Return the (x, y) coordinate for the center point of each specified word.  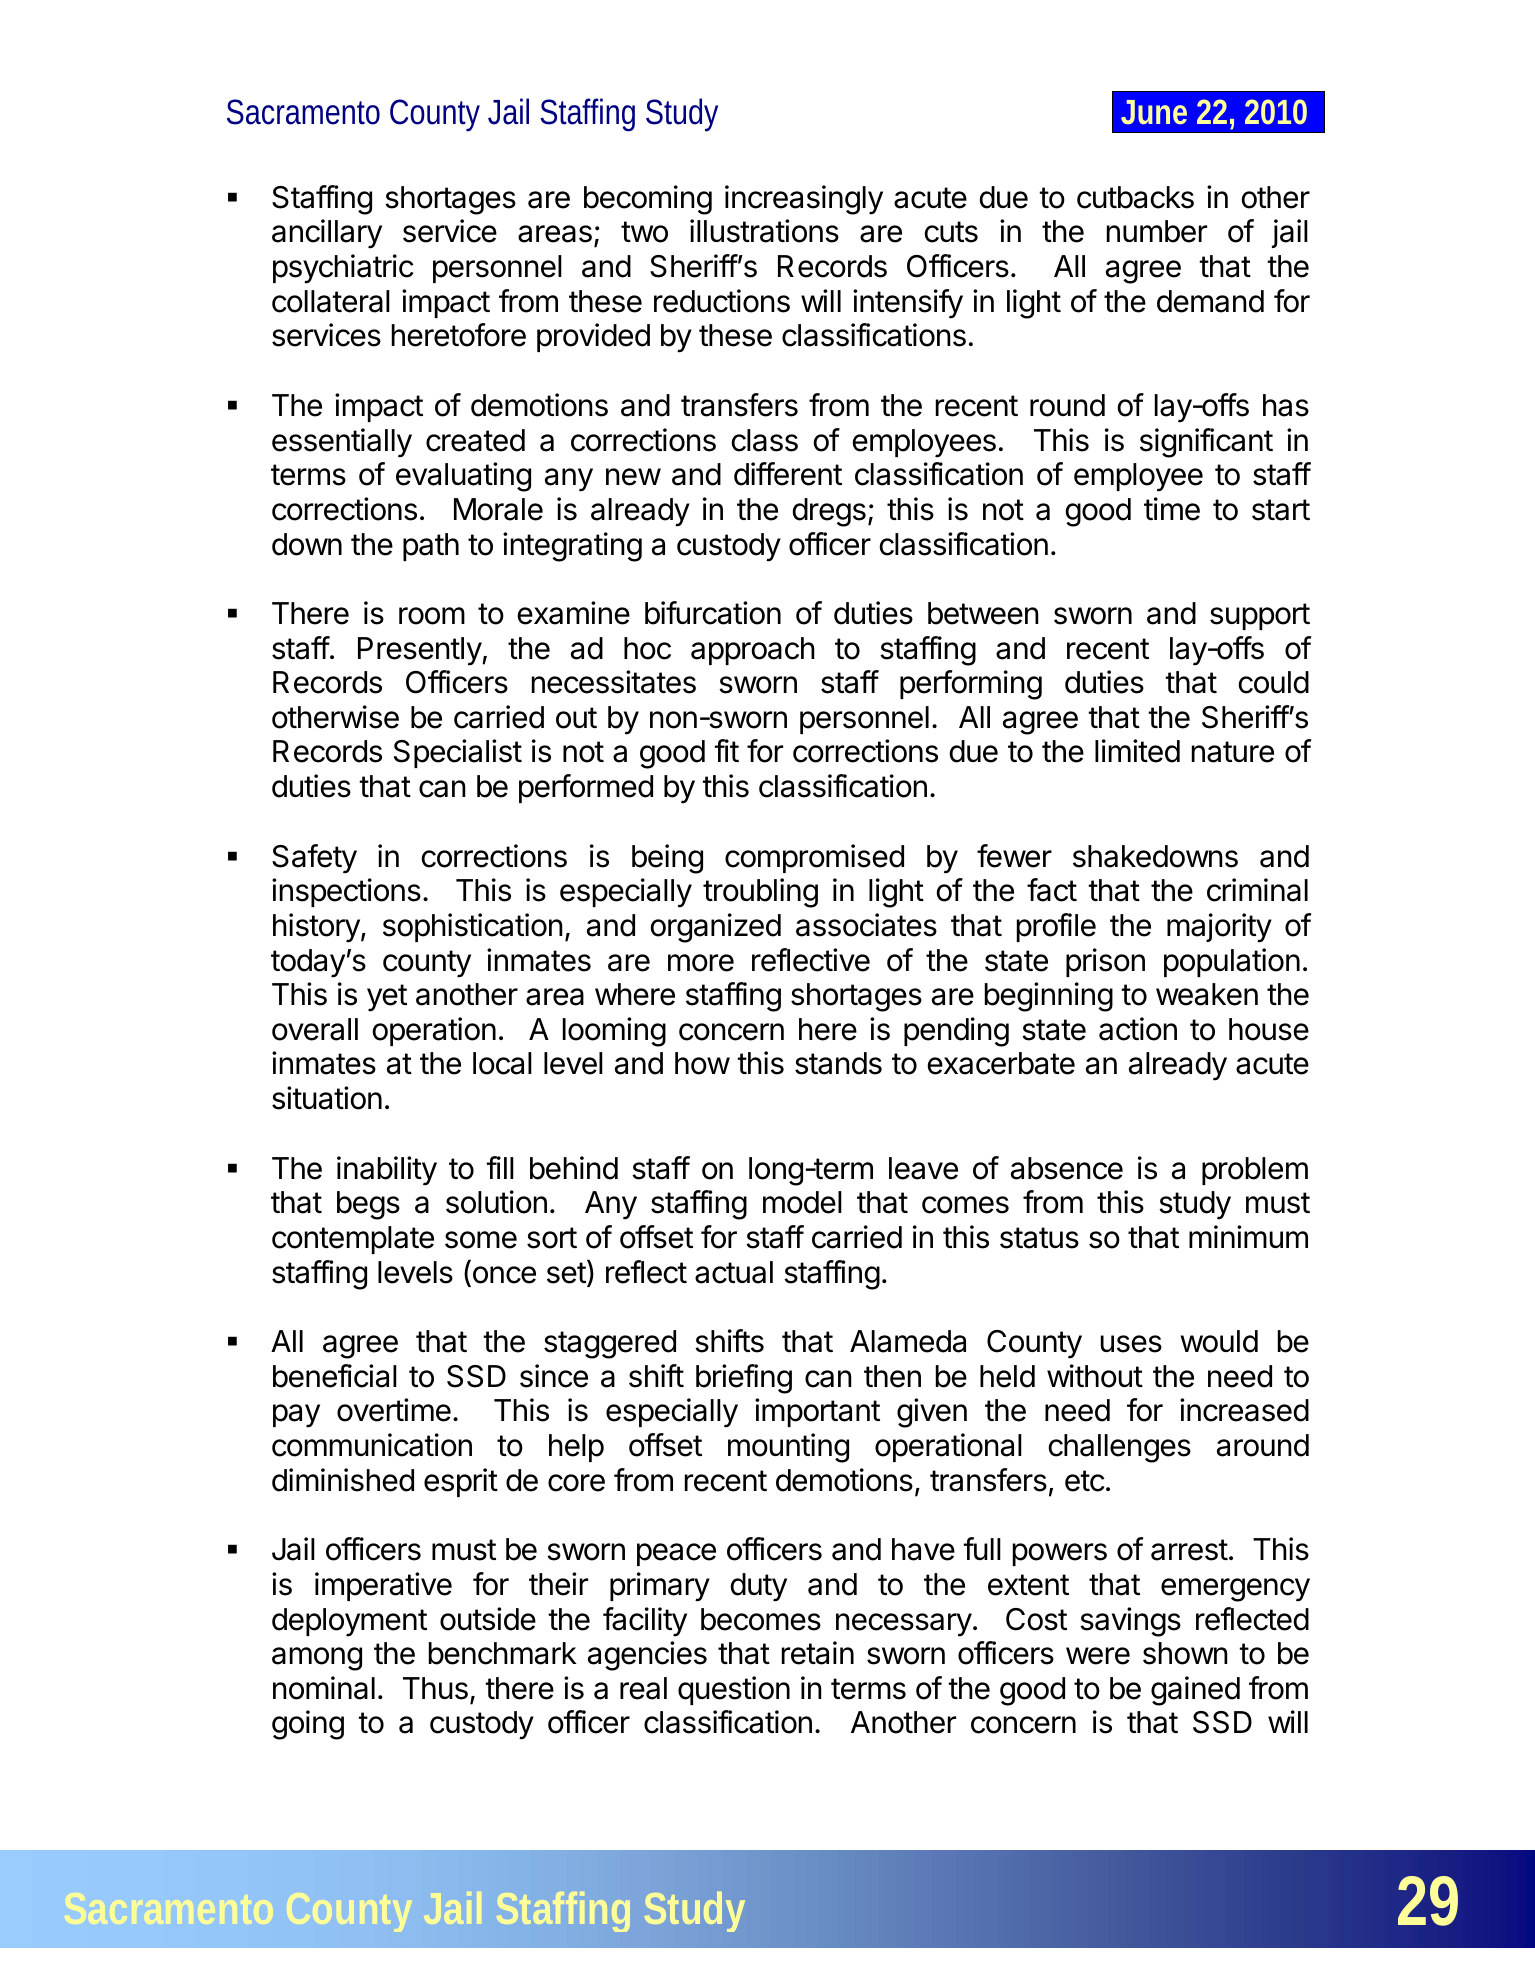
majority (1219, 928)
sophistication (473, 927)
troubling (760, 893)
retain (818, 1653)
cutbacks (1135, 197)
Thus (435, 1688)
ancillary (327, 234)
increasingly (804, 200)
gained (1195, 1691)
